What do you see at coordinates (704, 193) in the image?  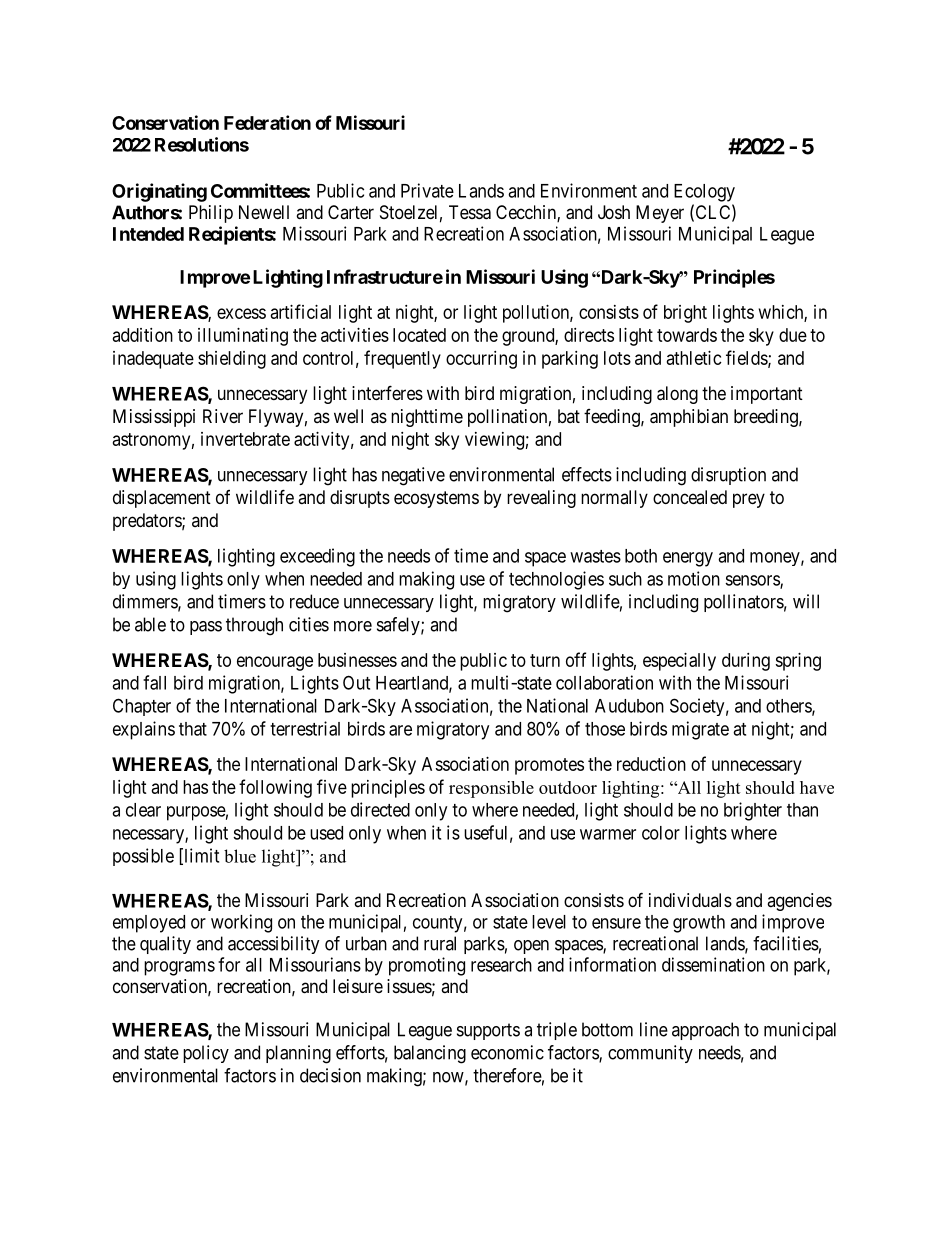 I see `Ecology` at bounding box center [704, 193].
